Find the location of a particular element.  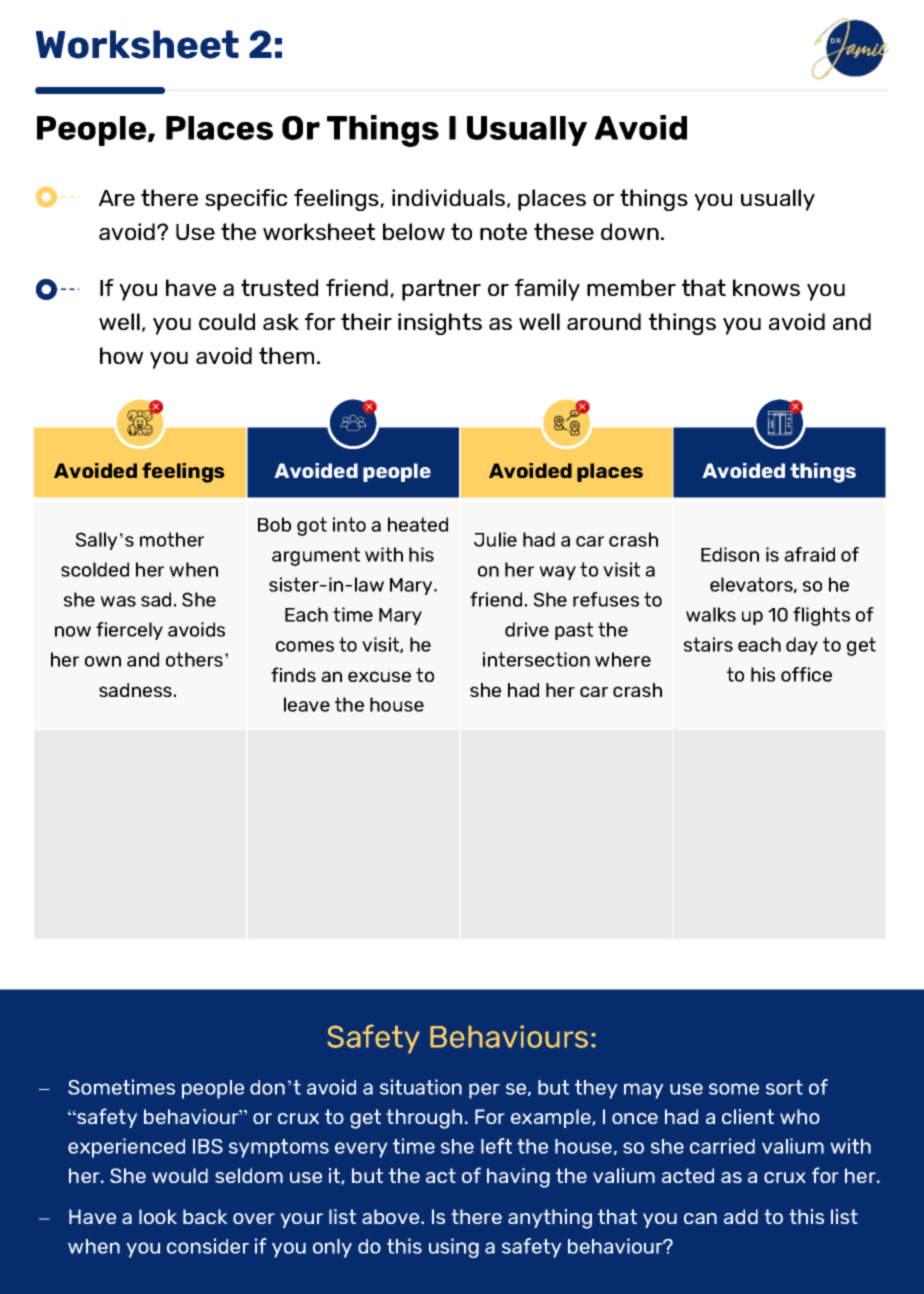

IBS is located at coordinates (208, 1146).
